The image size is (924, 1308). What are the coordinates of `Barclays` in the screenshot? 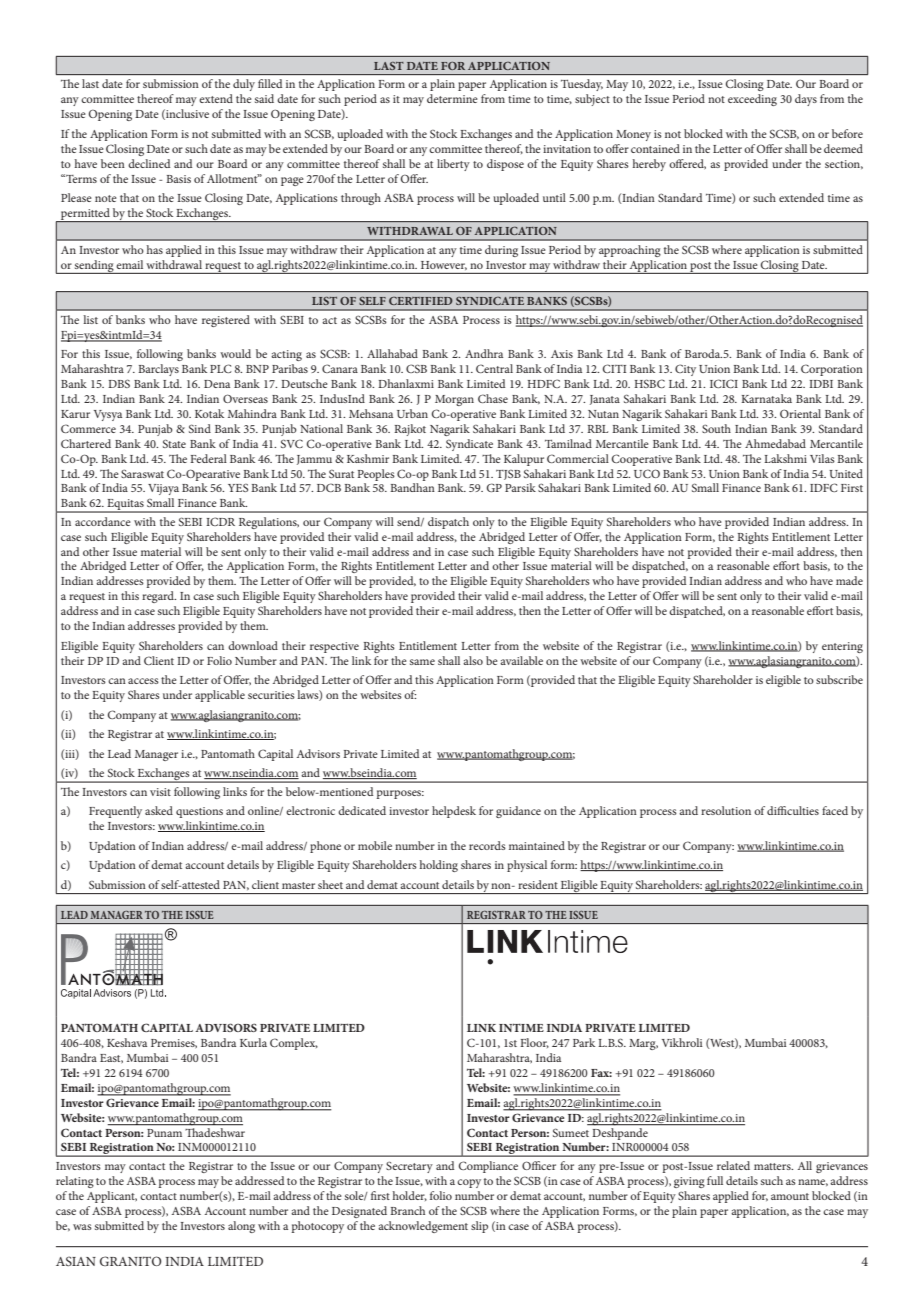 It's located at (158, 370).
